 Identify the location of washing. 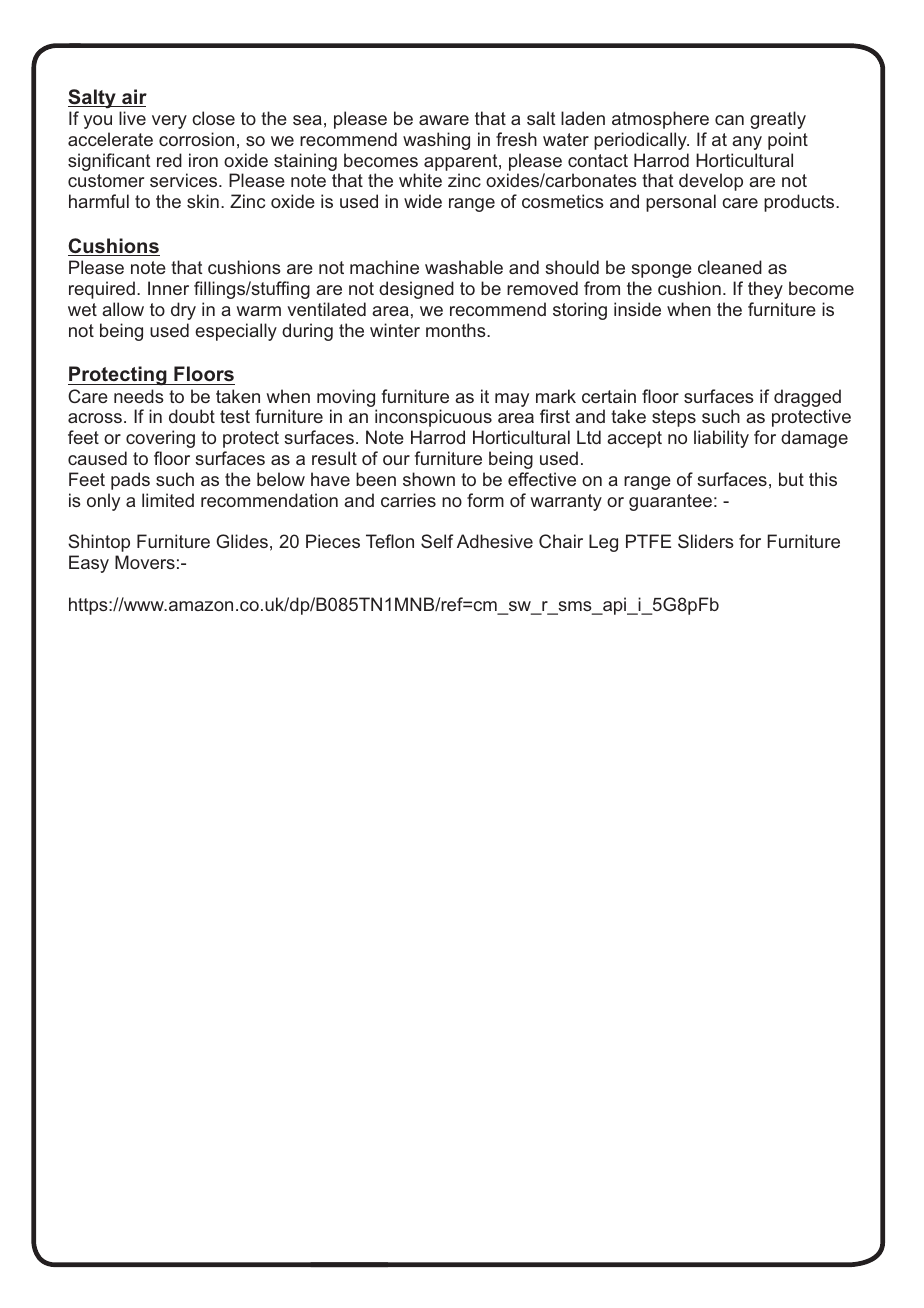
(436, 141).
